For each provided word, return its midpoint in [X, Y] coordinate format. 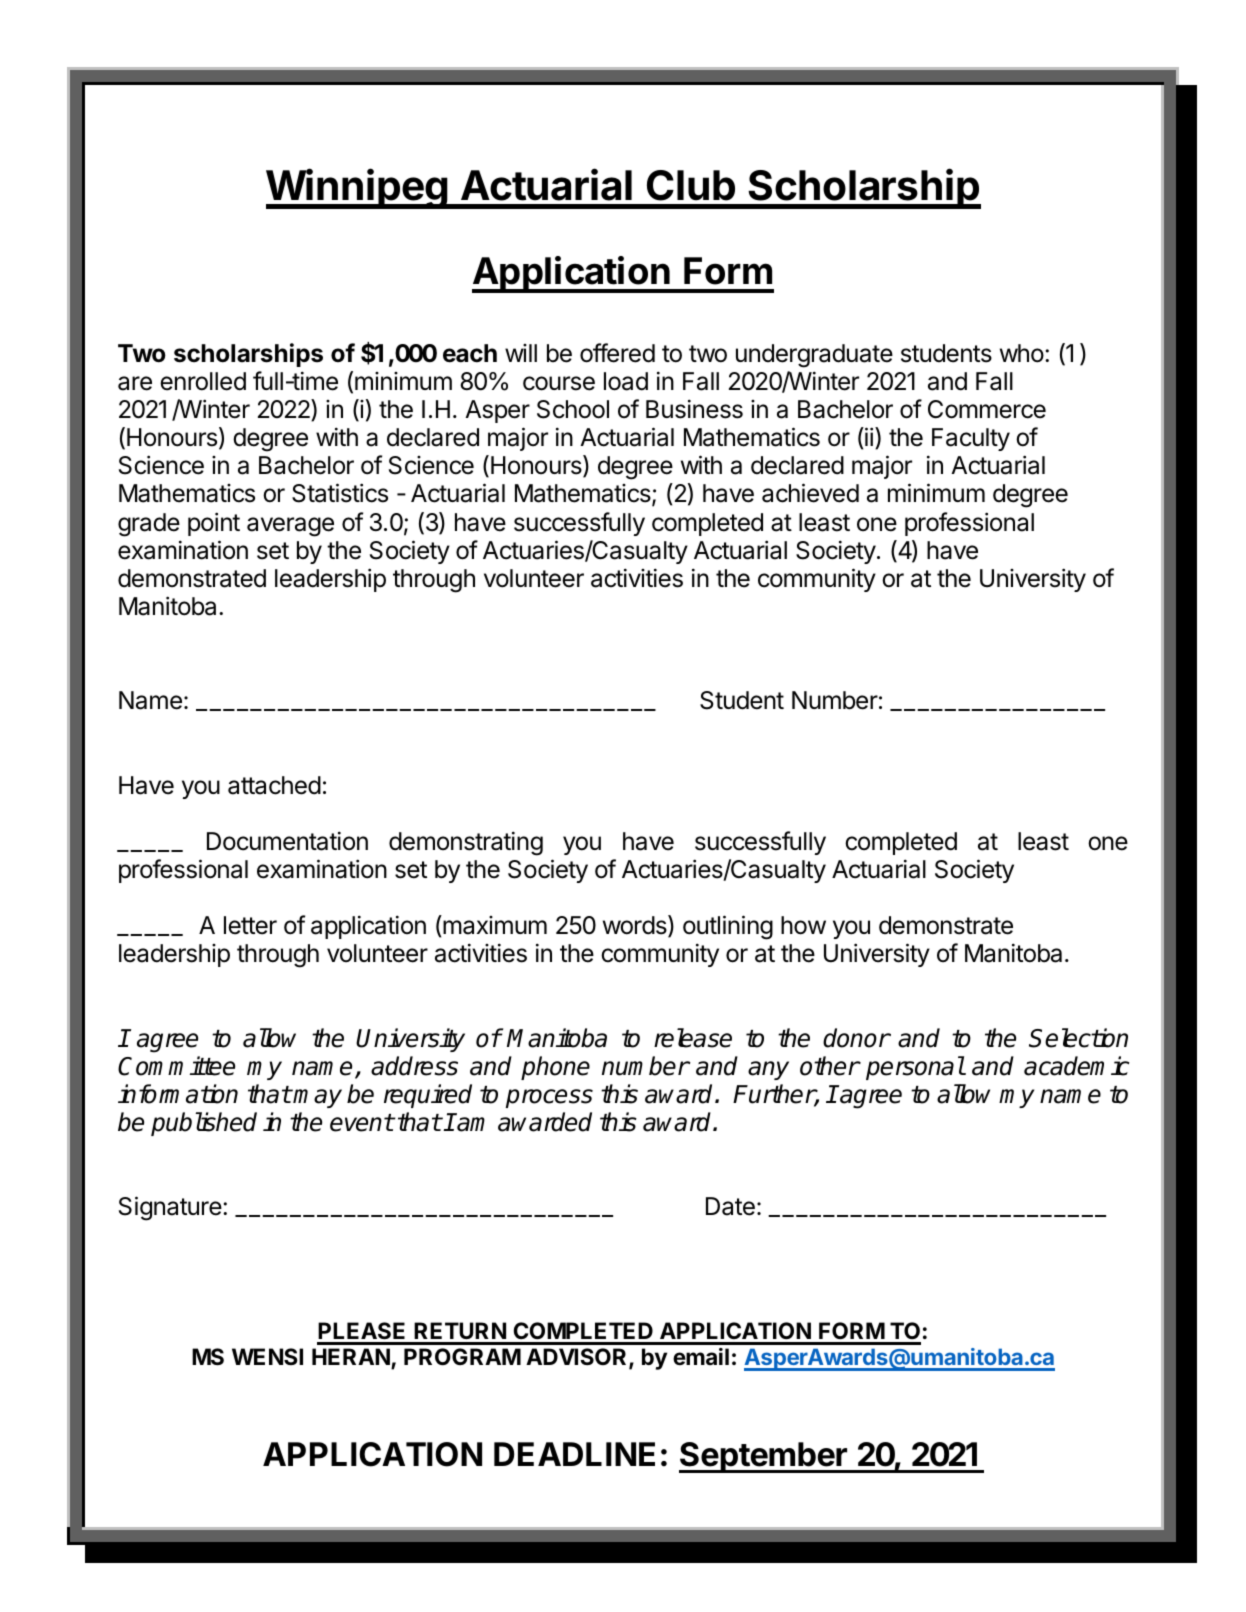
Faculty [971, 439]
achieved [810, 493]
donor [856, 1038]
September [764, 1457]
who [1022, 353]
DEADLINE [574, 1454]
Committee [176, 1066]
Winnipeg [357, 188]
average [290, 527]
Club [691, 185]
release [693, 1038]
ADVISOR [578, 1358]
